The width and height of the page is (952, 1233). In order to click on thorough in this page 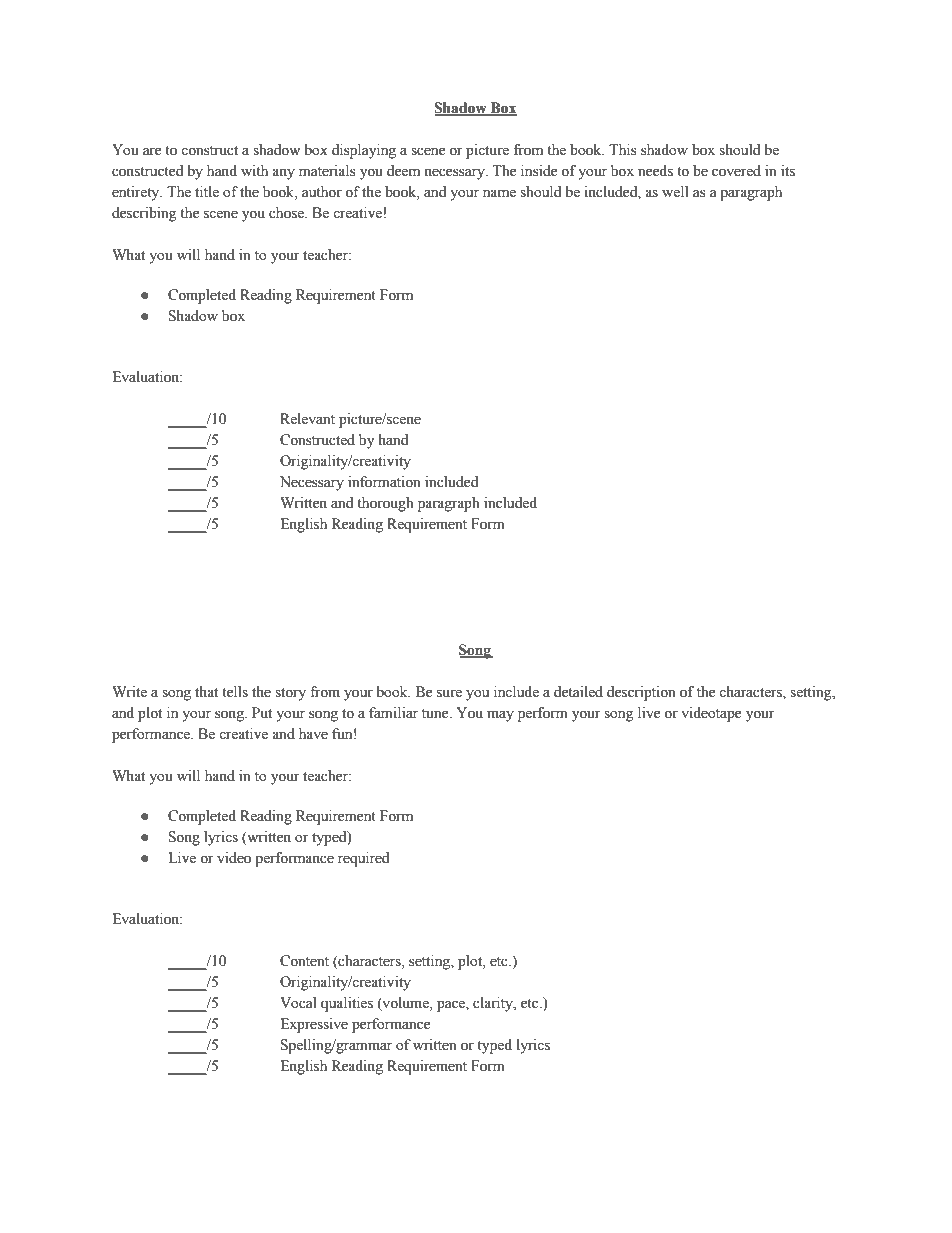, I will do `click(385, 504)`.
